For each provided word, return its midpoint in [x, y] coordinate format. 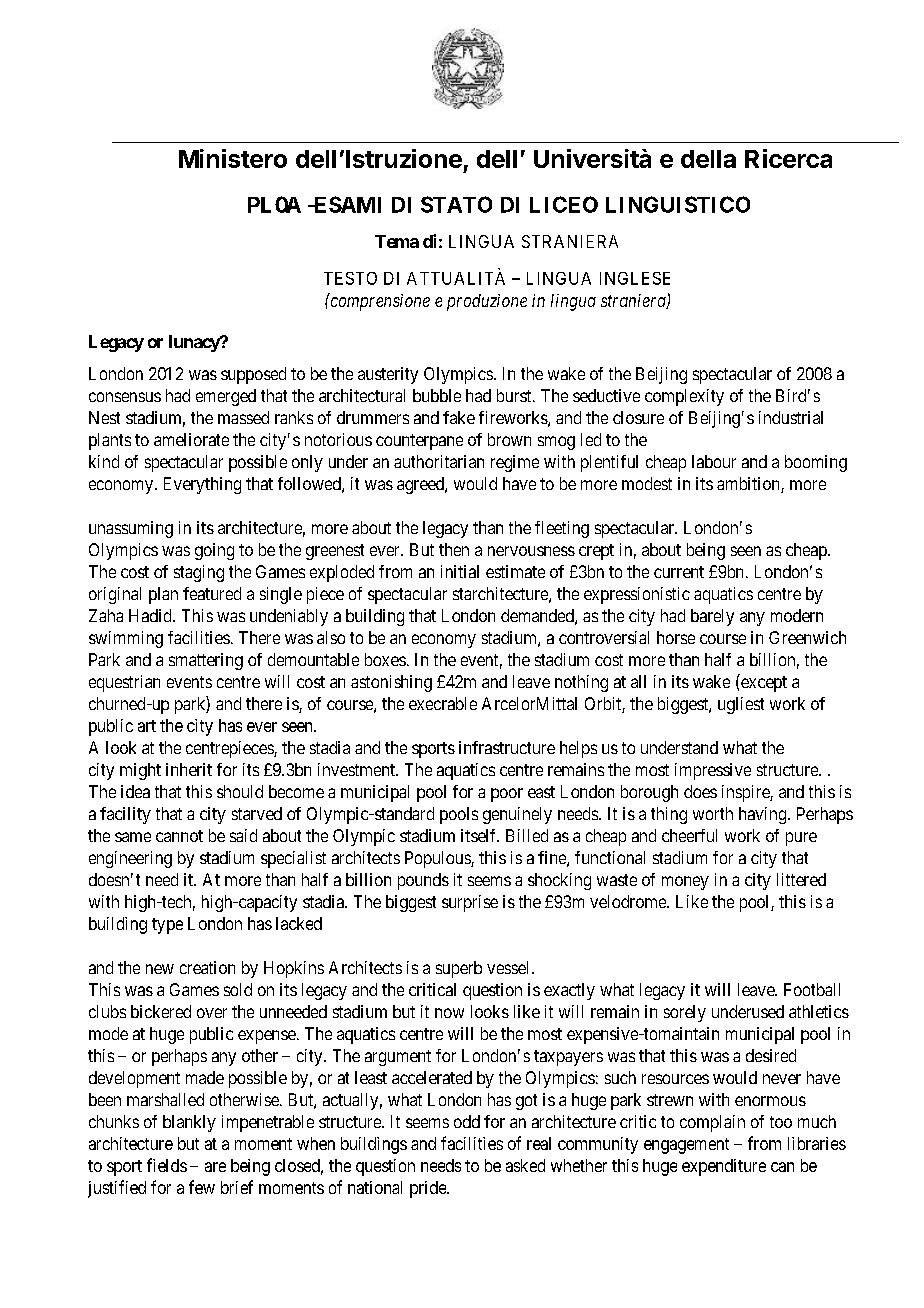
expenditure [724, 1167]
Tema [397, 241]
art [147, 726]
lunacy [195, 343]
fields [167, 1165]
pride [429, 1189]
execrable [443, 703]
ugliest [741, 705]
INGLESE [635, 278]
